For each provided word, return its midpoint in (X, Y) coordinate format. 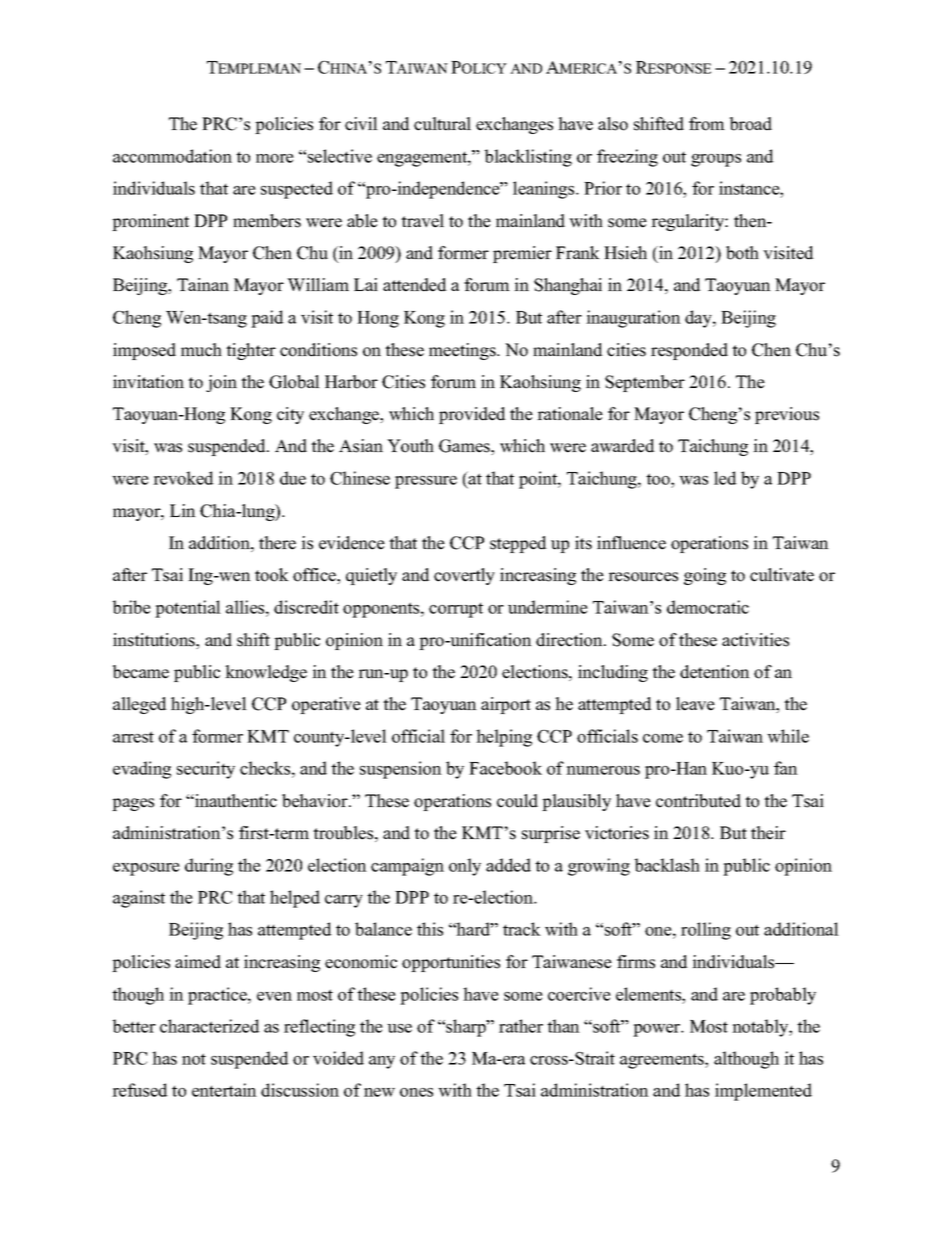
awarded (623, 446)
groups (716, 160)
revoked (183, 478)
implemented (763, 1092)
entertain (224, 1090)
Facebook (505, 768)
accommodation (172, 156)
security (206, 770)
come (663, 738)
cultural (442, 124)
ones (416, 1092)
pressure (426, 482)
